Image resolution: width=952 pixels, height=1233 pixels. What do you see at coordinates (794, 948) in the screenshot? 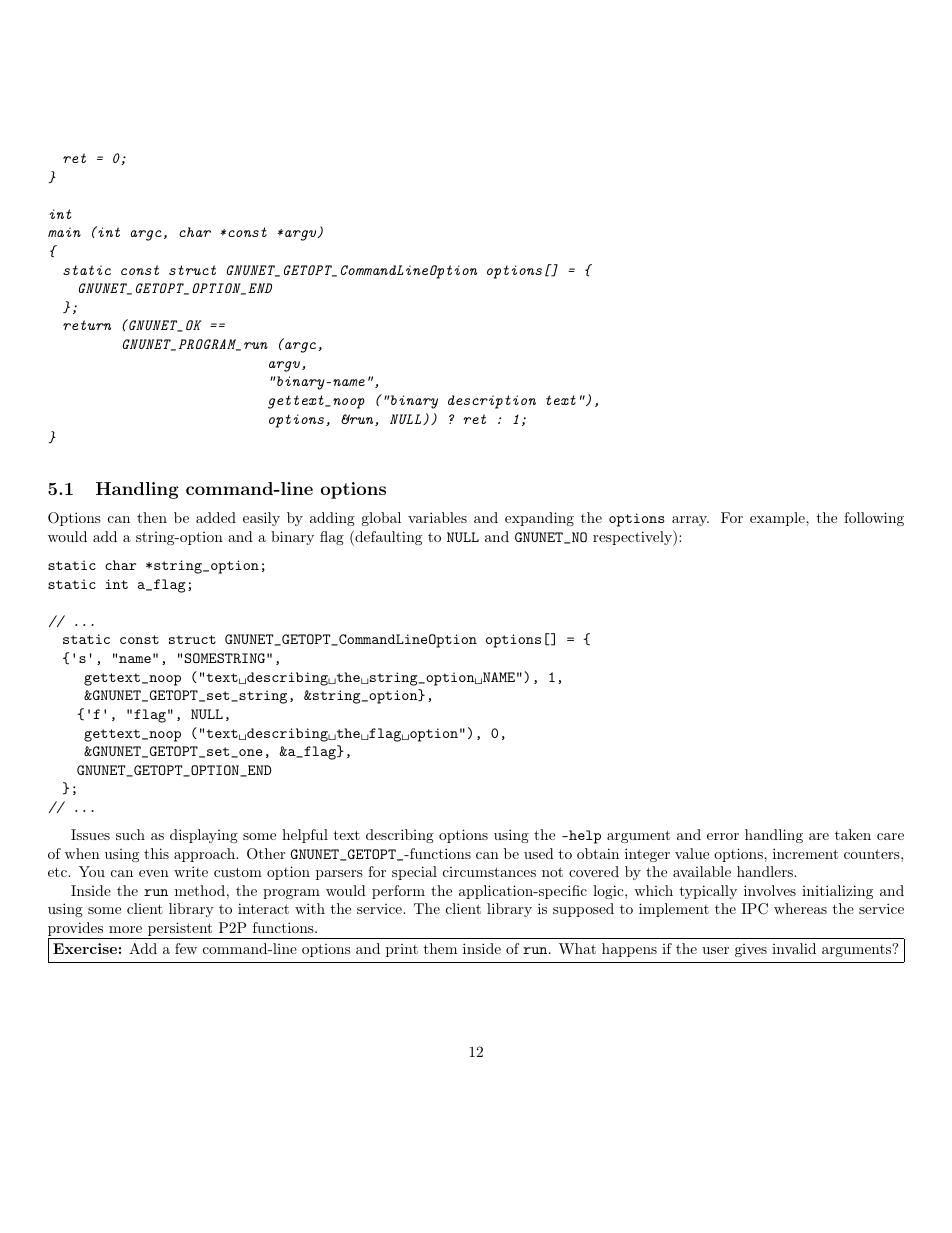
I see `invalid` at bounding box center [794, 948].
